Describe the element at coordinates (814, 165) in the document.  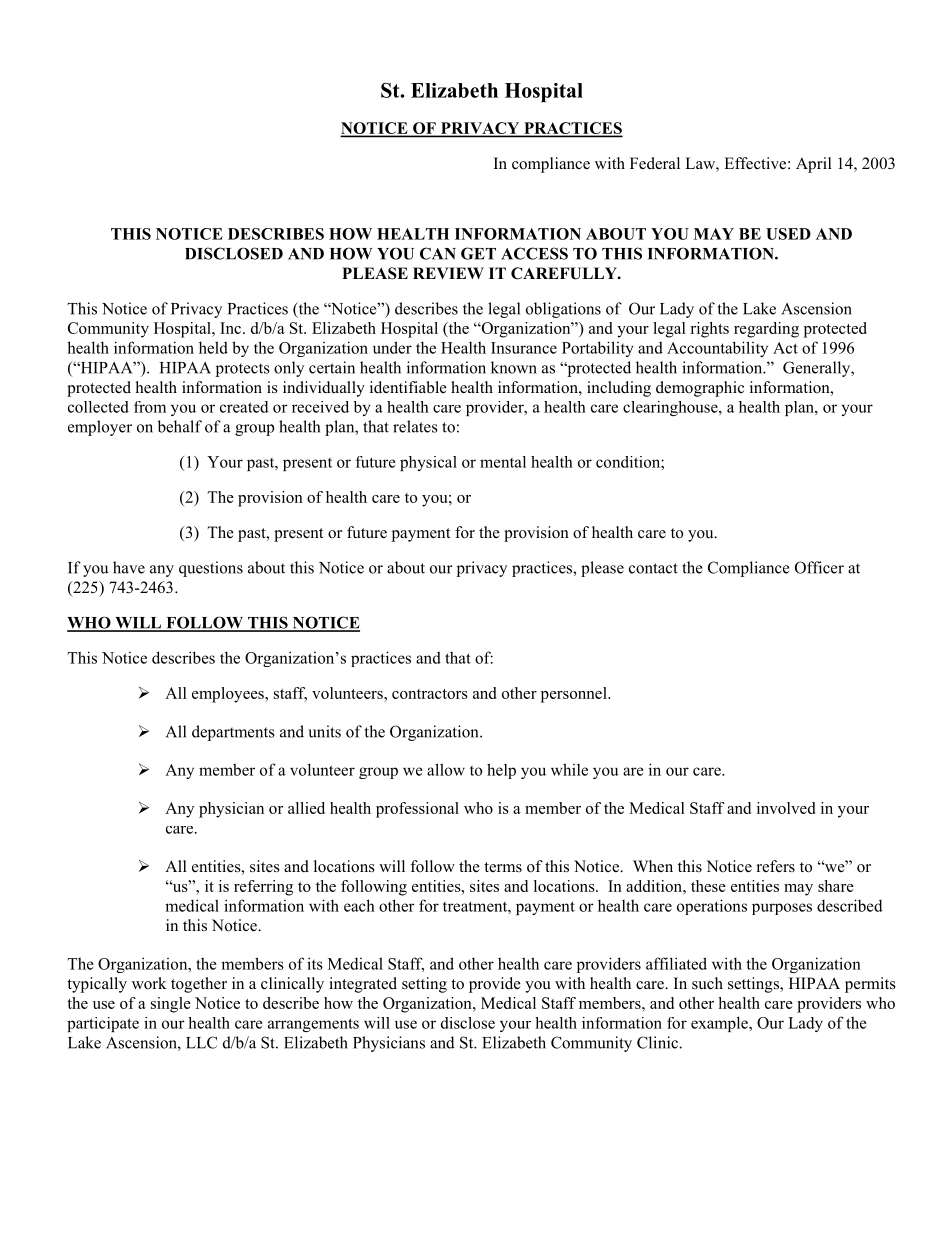
I see `April` at that location.
